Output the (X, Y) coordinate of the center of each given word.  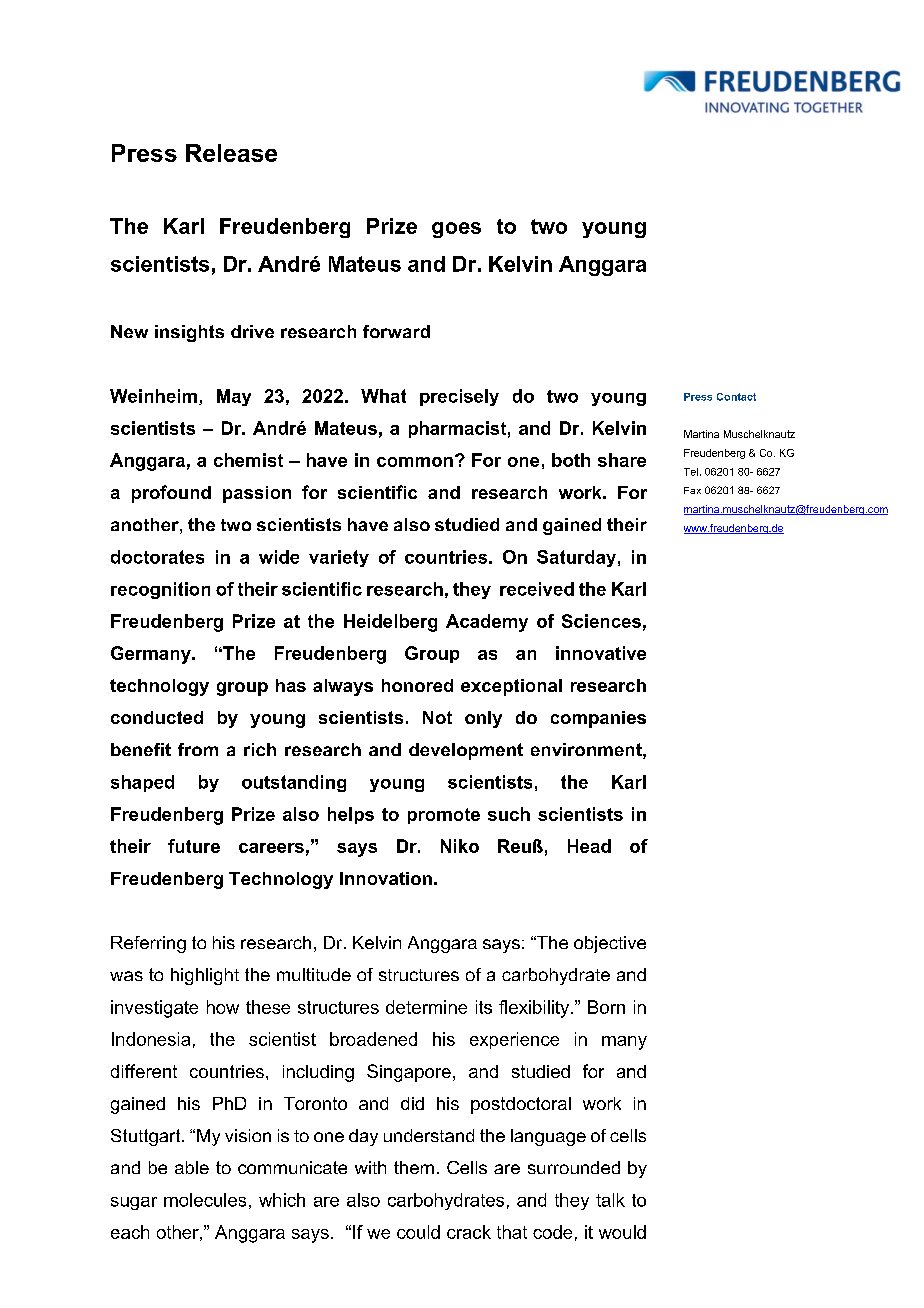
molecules (205, 1200)
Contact (736, 397)
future (194, 846)
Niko (460, 846)
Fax (692, 490)
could (418, 1232)
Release (231, 153)
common (415, 462)
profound (171, 494)
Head (589, 846)
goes (456, 230)
